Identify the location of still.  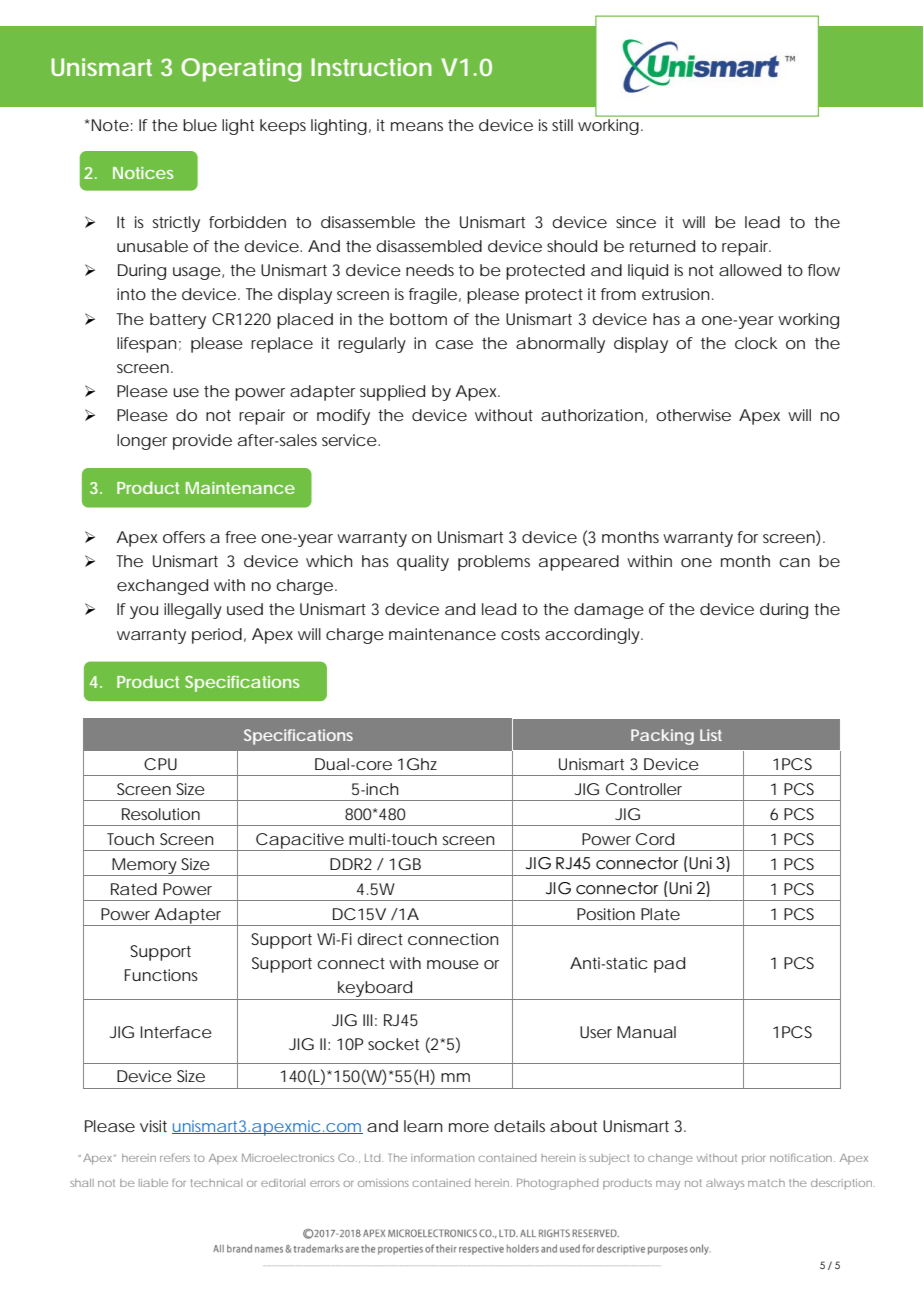
(562, 125).
